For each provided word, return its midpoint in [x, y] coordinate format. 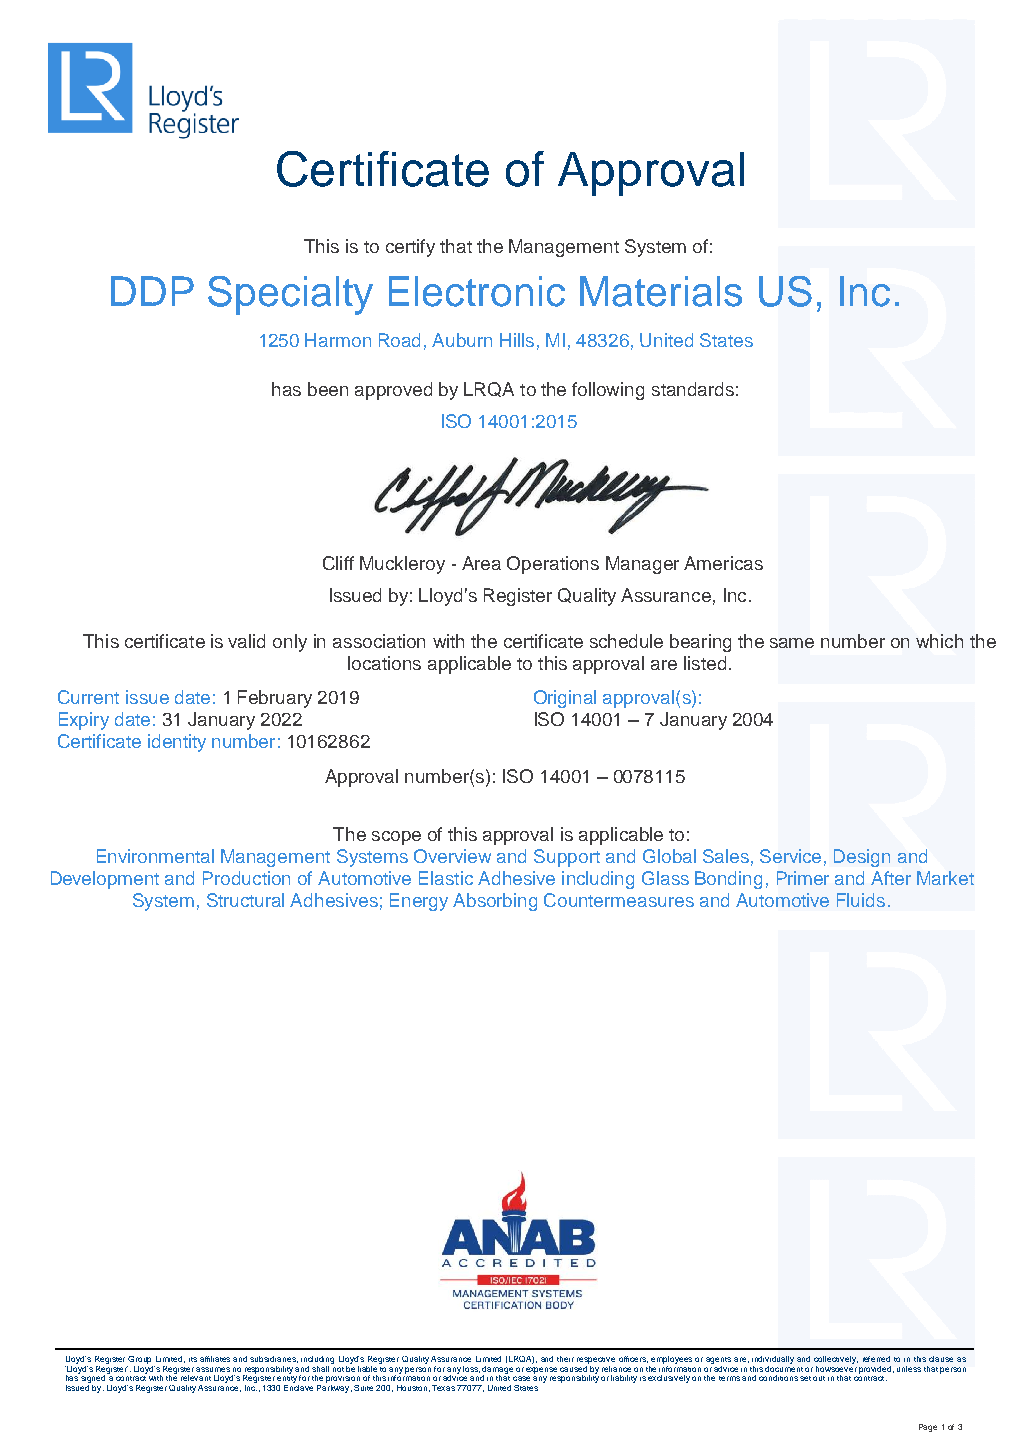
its [193, 1359]
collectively [836, 1360]
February [275, 699]
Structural [245, 900]
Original [565, 699]
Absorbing [495, 902]
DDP [152, 291]
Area [481, 563]
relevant [196, 1378]
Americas [723, 563]
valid [246, 641]
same [792, 643]
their [565, 1359]
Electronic [477, 291]
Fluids [861, 900]
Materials [661, 291]
